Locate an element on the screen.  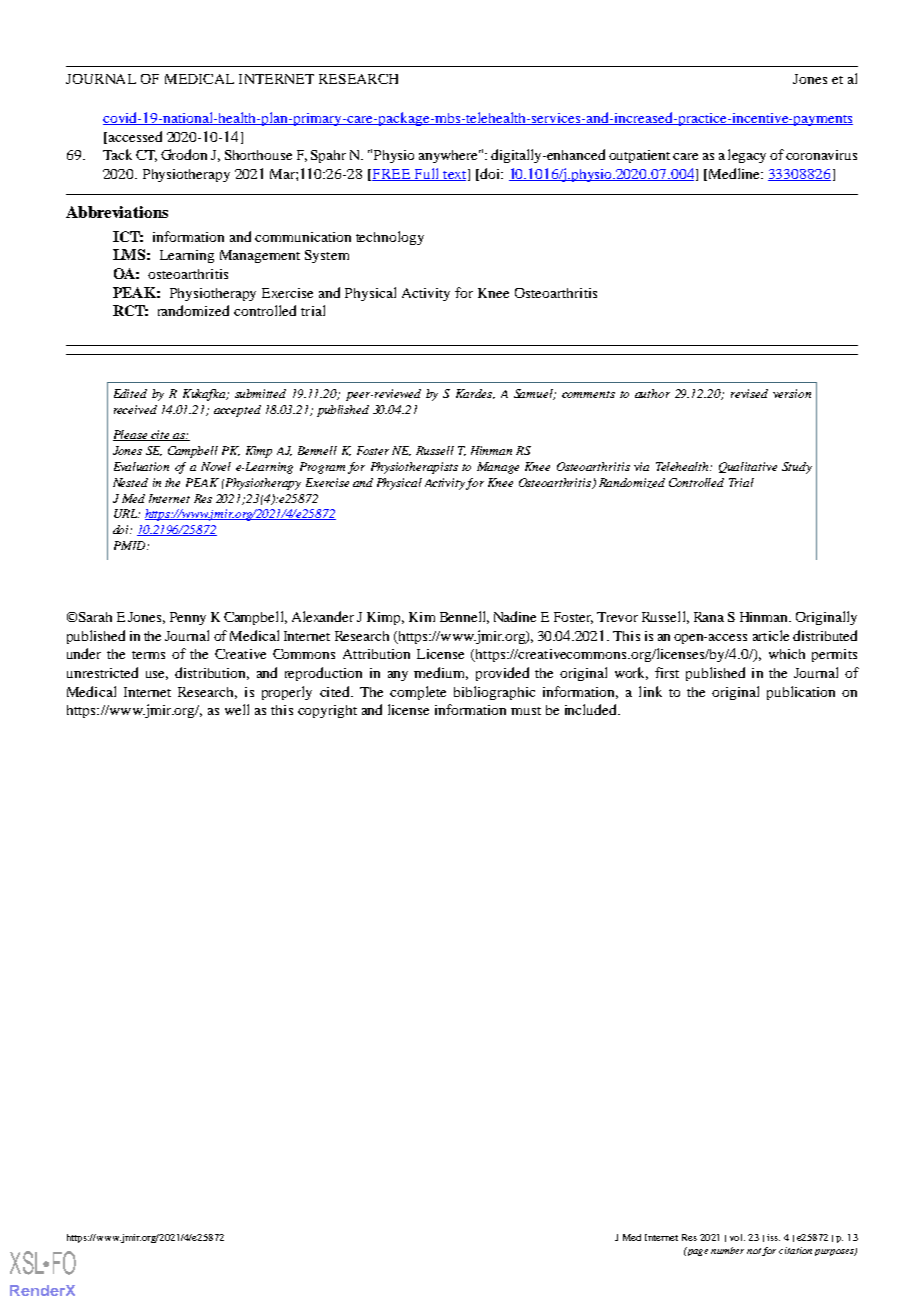
iss is located at coordinates (773, 1237).
